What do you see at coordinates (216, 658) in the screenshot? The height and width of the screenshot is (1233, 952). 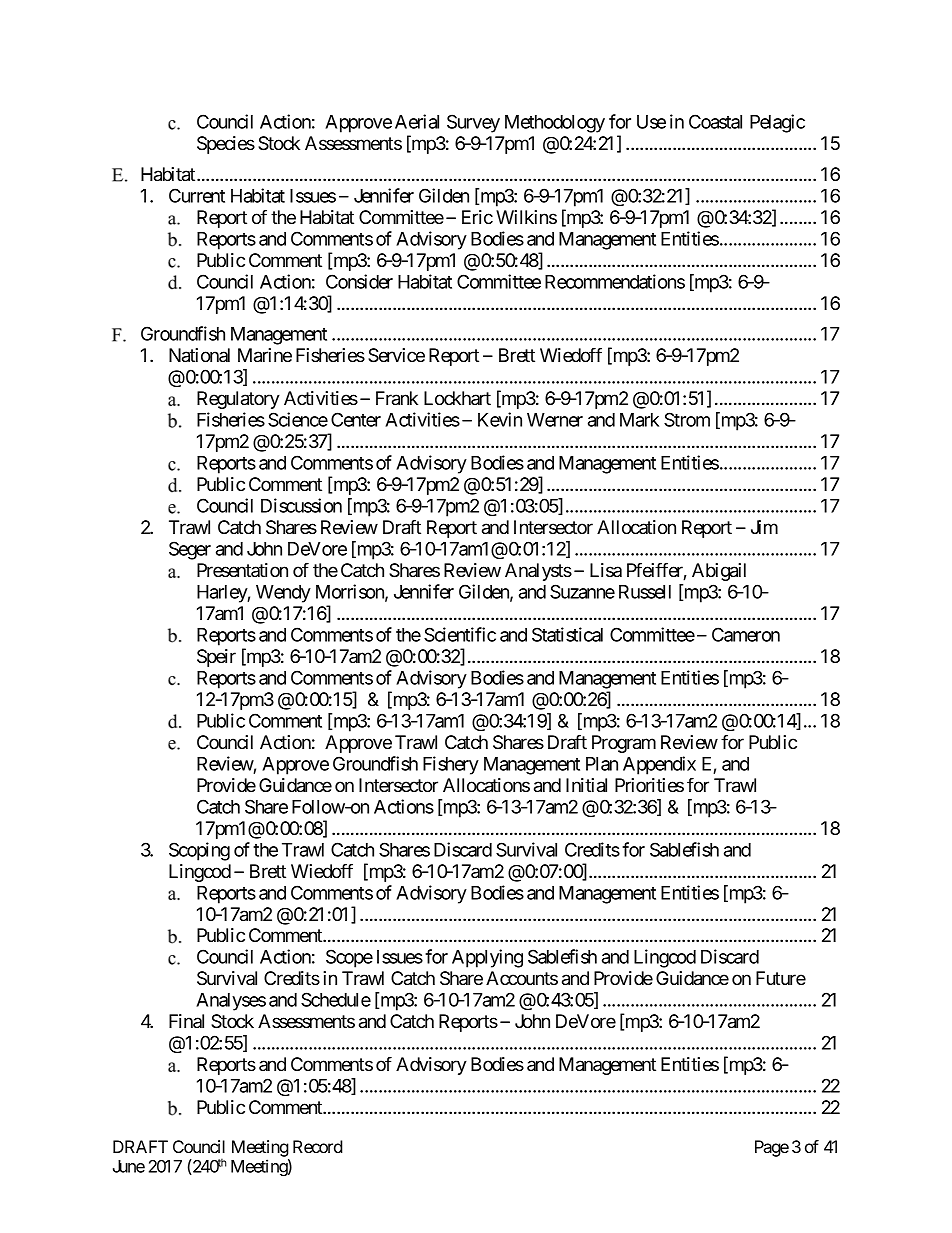 I see `Speir` at bounding box center [216, 658].
